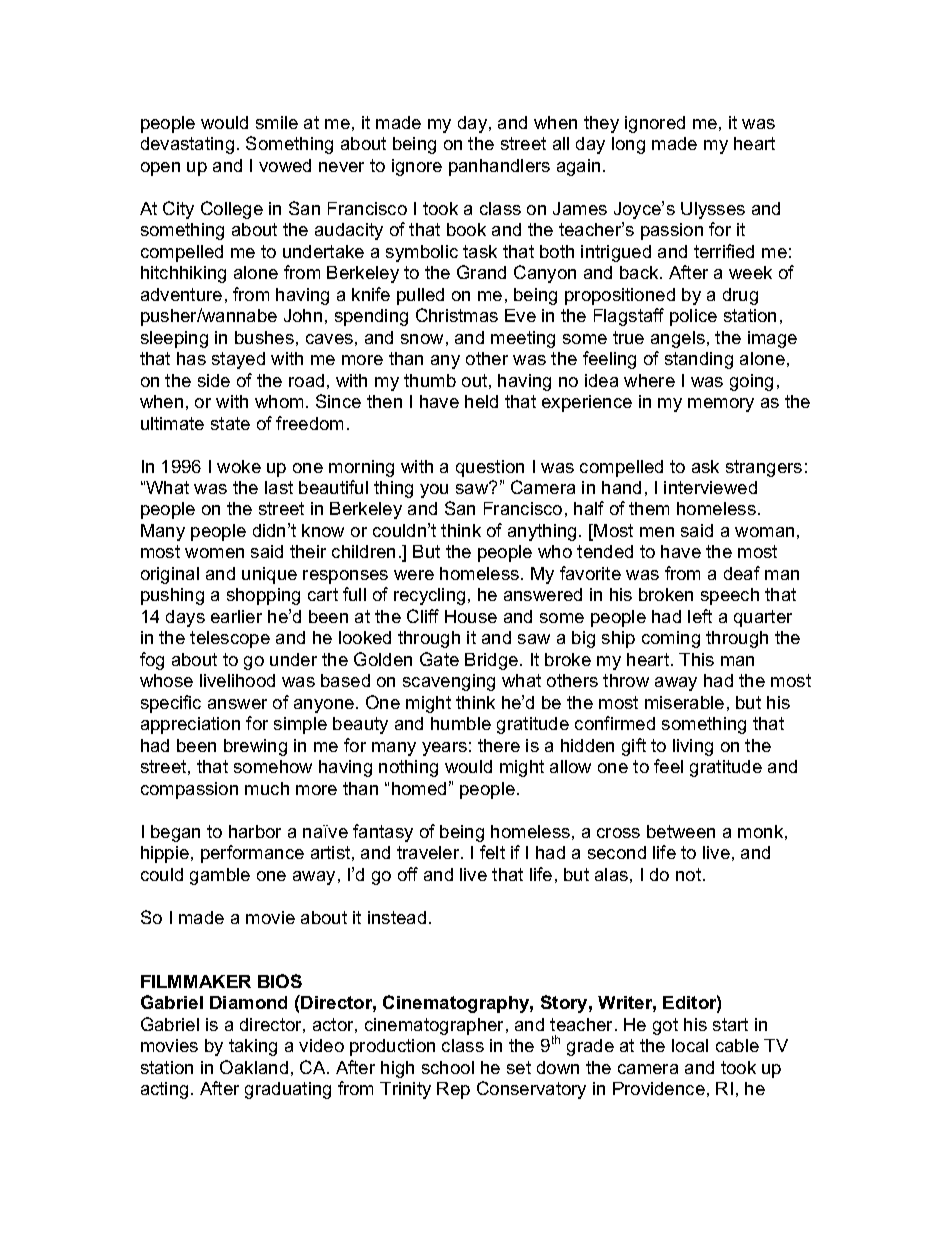 This screenshot has width=952, height=1233. I want to click on Oakland, so click(254, 1067).
